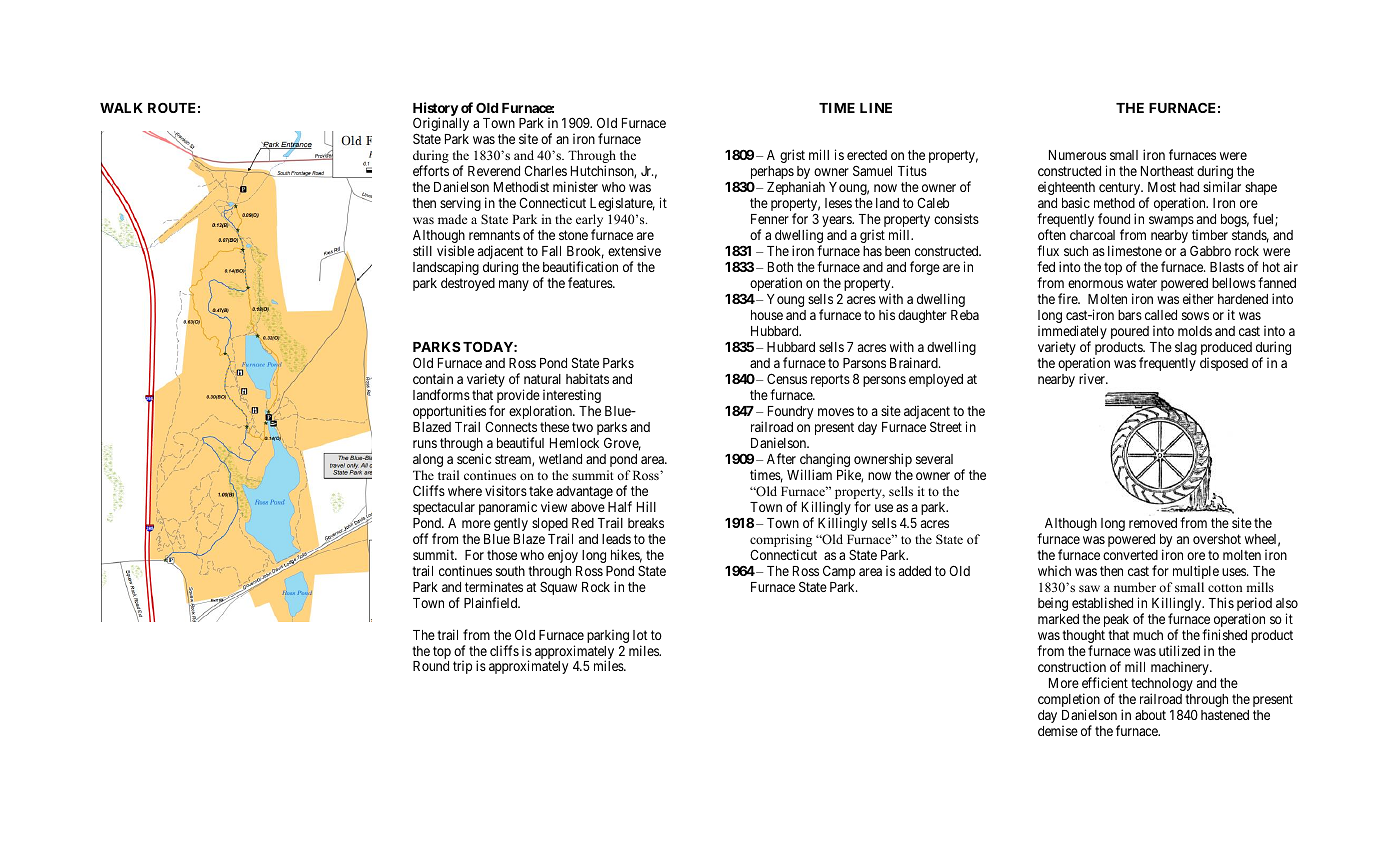  Describe the element at coordinates (646, 523) in the document. I see `breaks` at that location.
